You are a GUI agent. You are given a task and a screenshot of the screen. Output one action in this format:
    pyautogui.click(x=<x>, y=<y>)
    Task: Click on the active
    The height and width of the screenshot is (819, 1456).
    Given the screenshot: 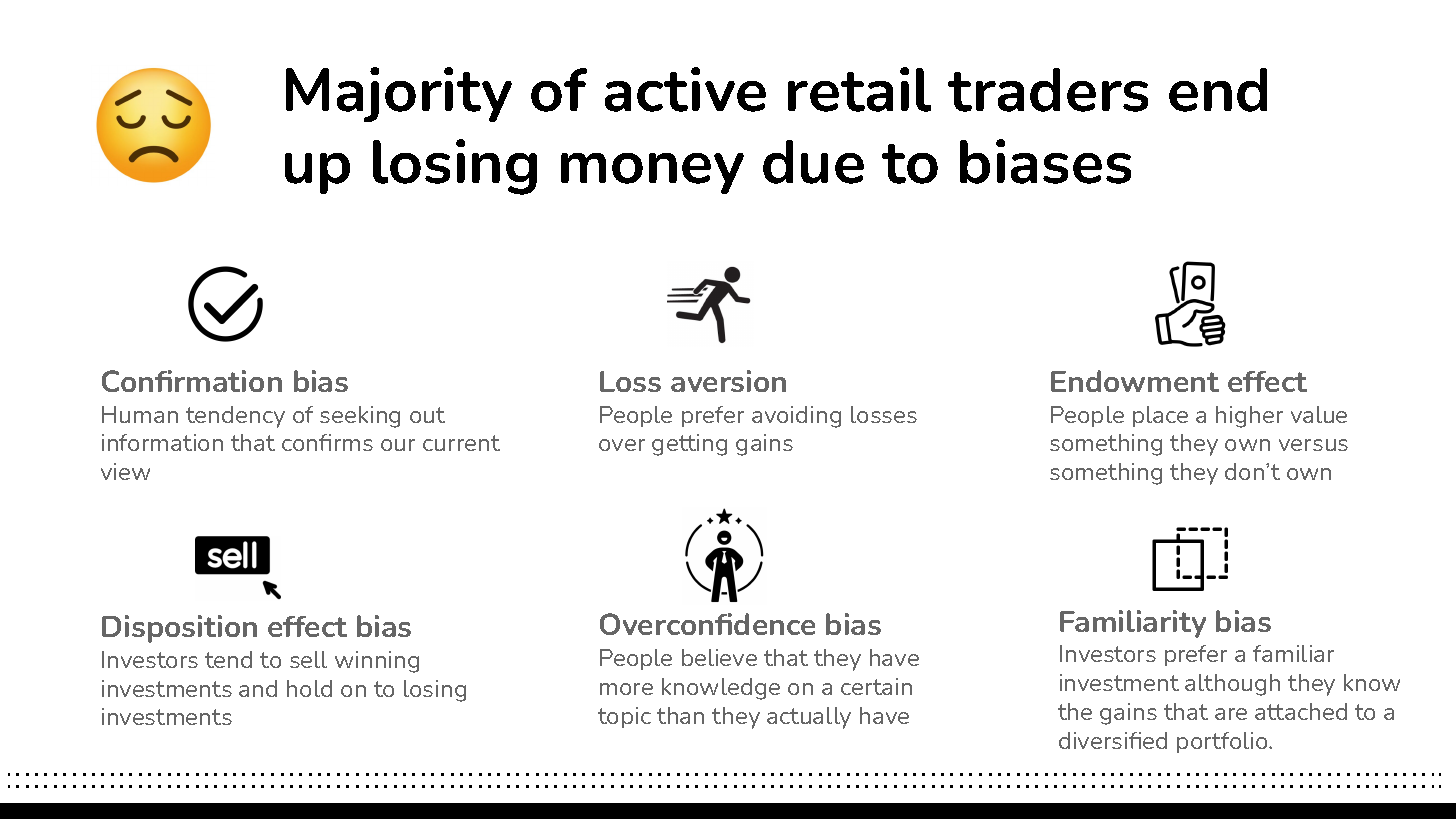 What is the action you would take?
    pyautogui.click(x=685, y=89)
